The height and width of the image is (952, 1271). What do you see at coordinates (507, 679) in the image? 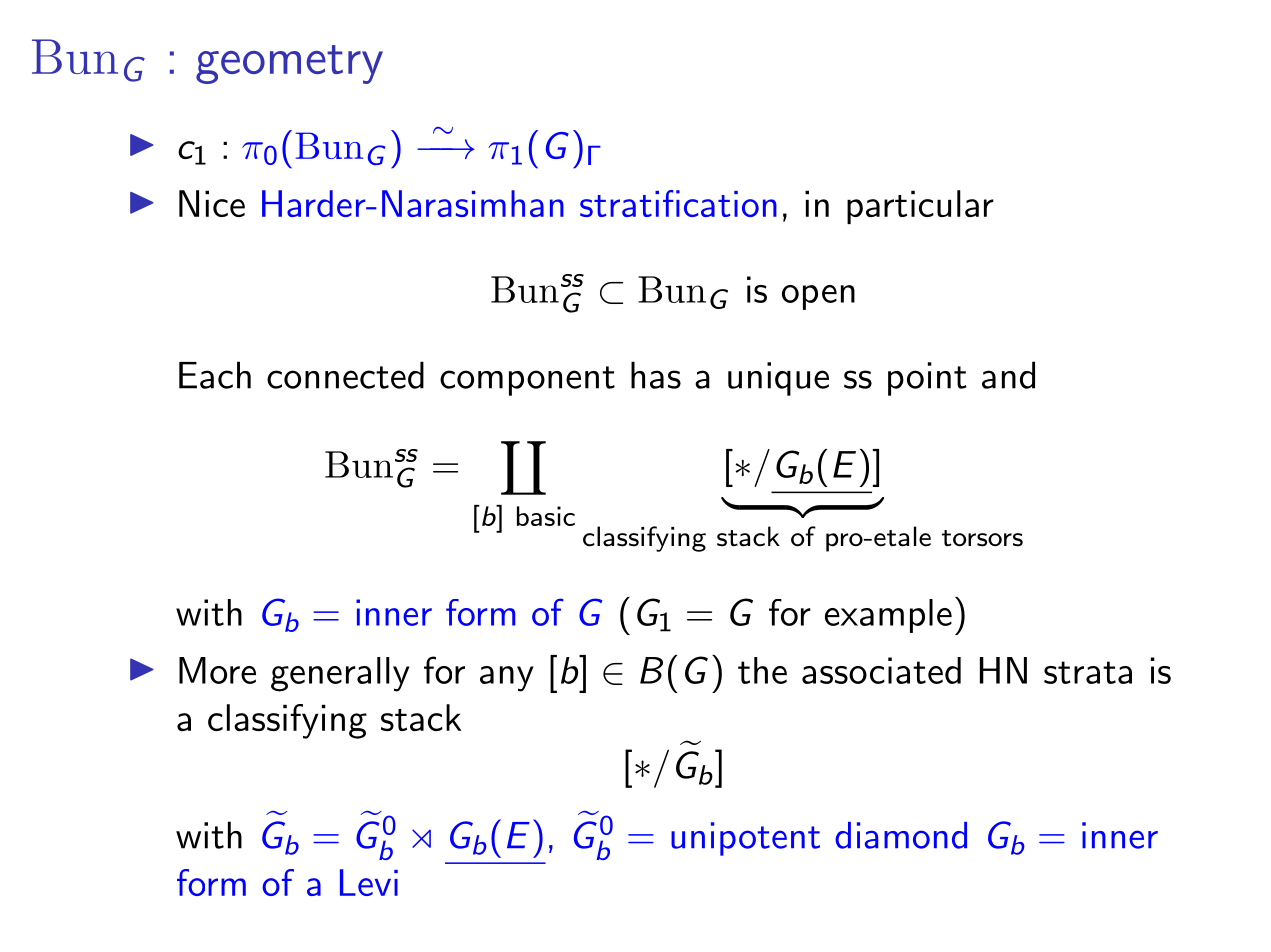
I see `any` at bounding box center [507, 679].
